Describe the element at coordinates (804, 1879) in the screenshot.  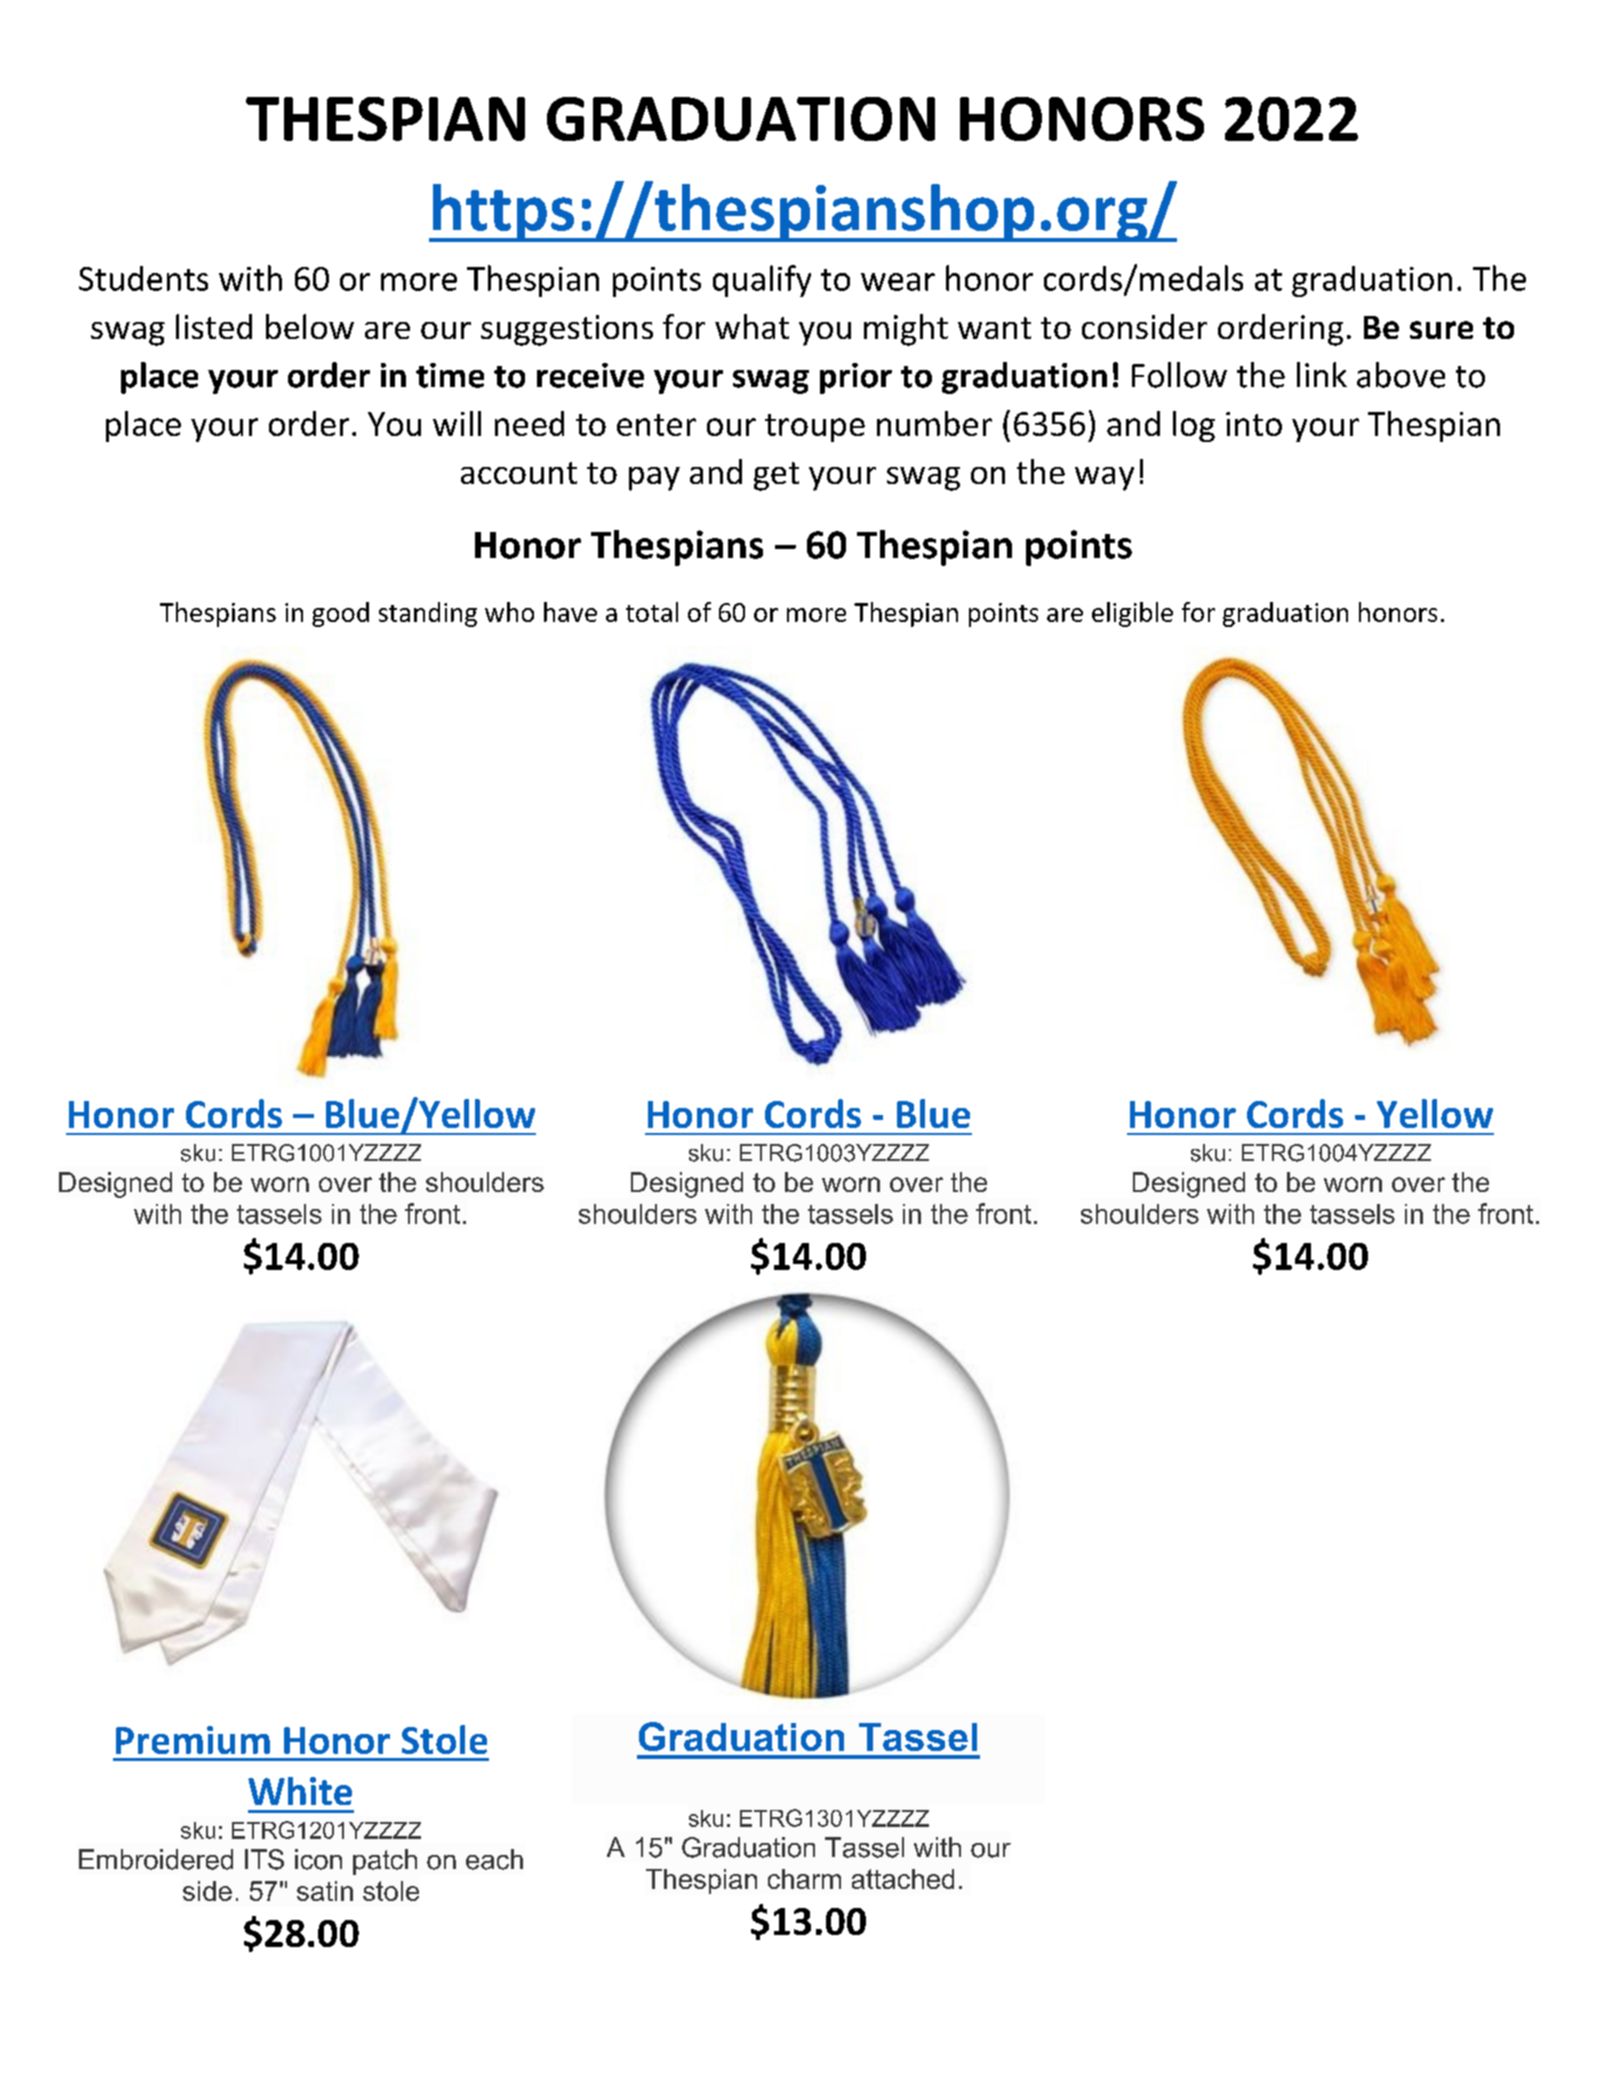
I see `charm` at that location.
